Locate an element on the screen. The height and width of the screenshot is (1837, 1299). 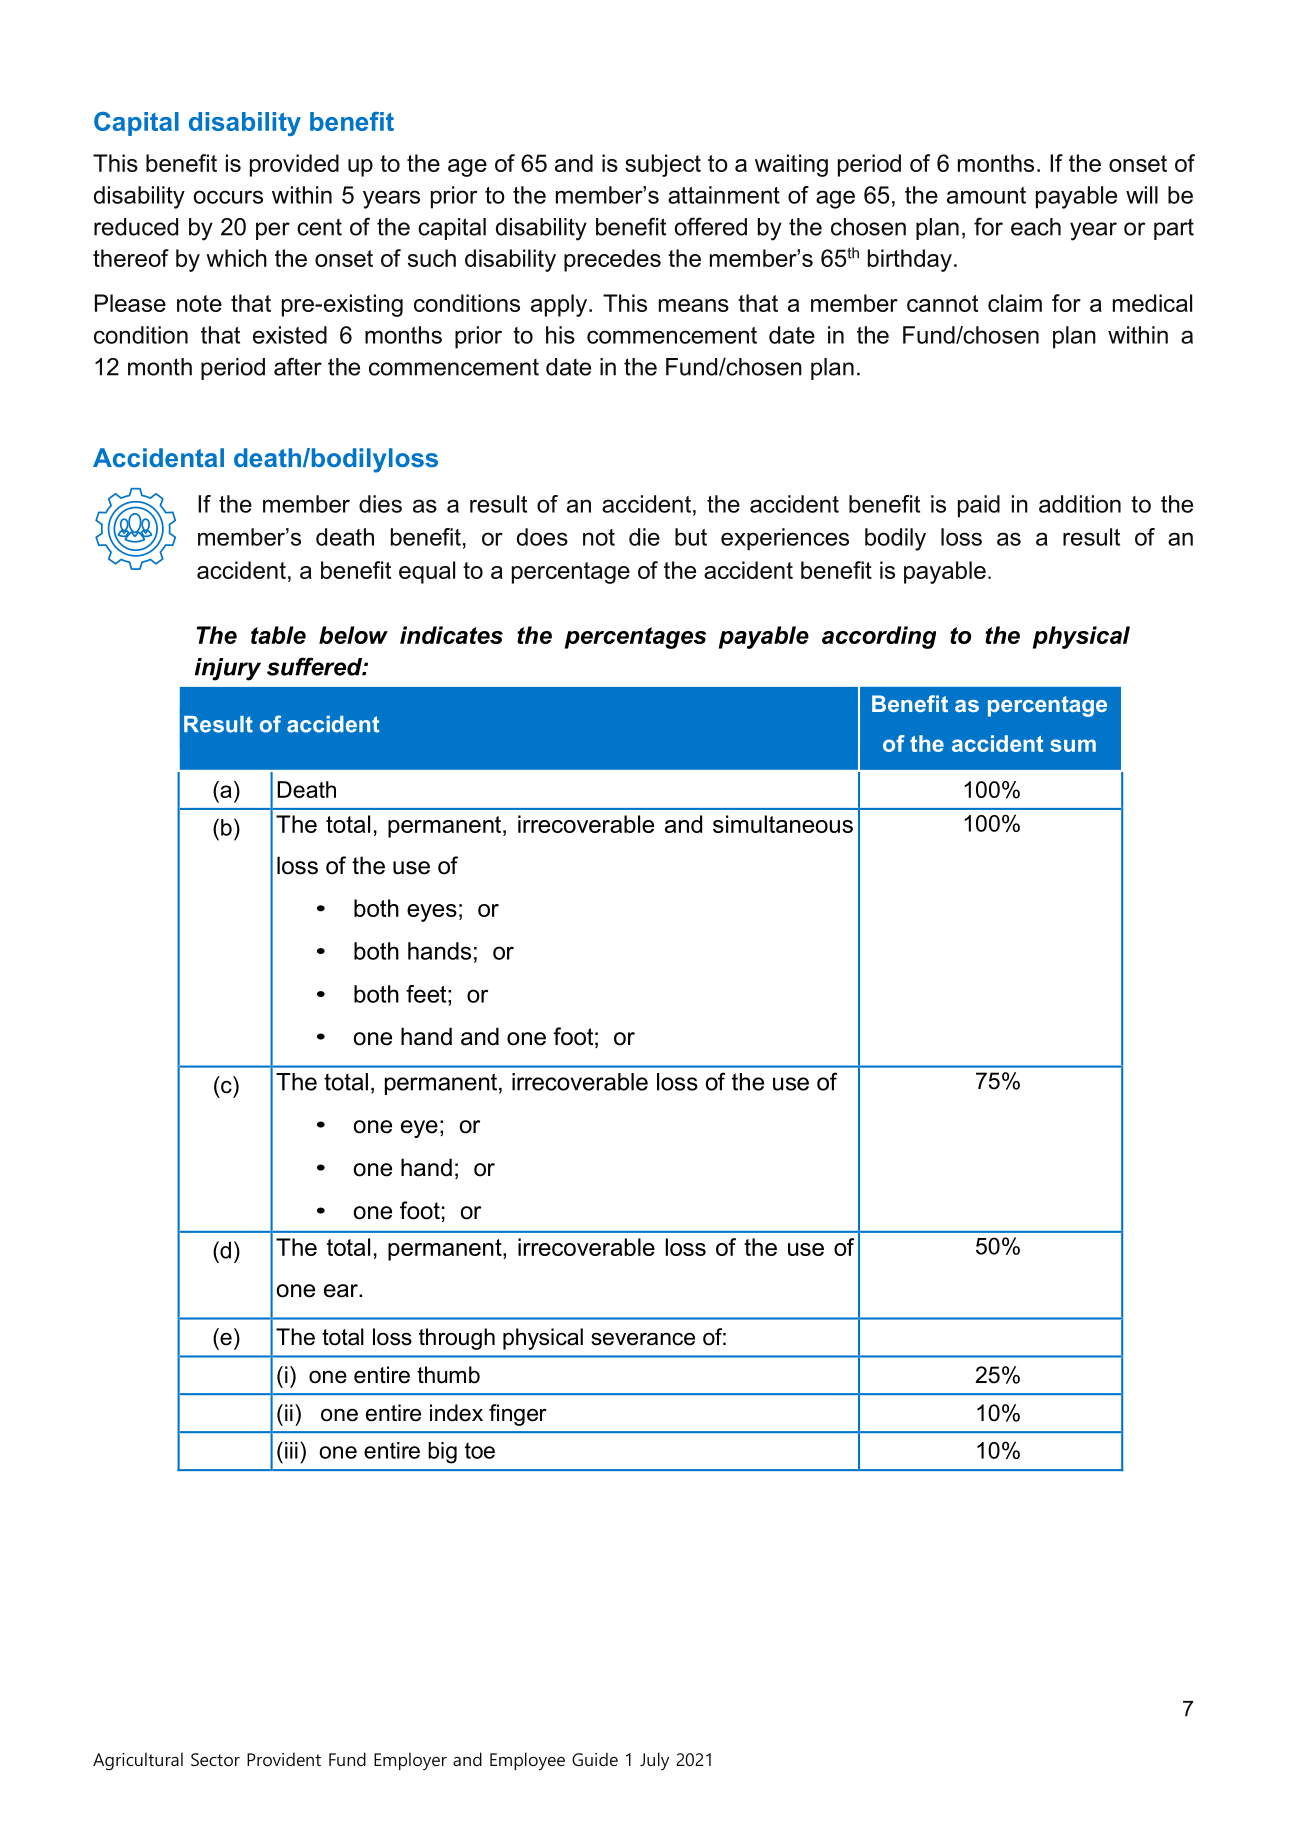
July is located at coordinates (654, 1761).
